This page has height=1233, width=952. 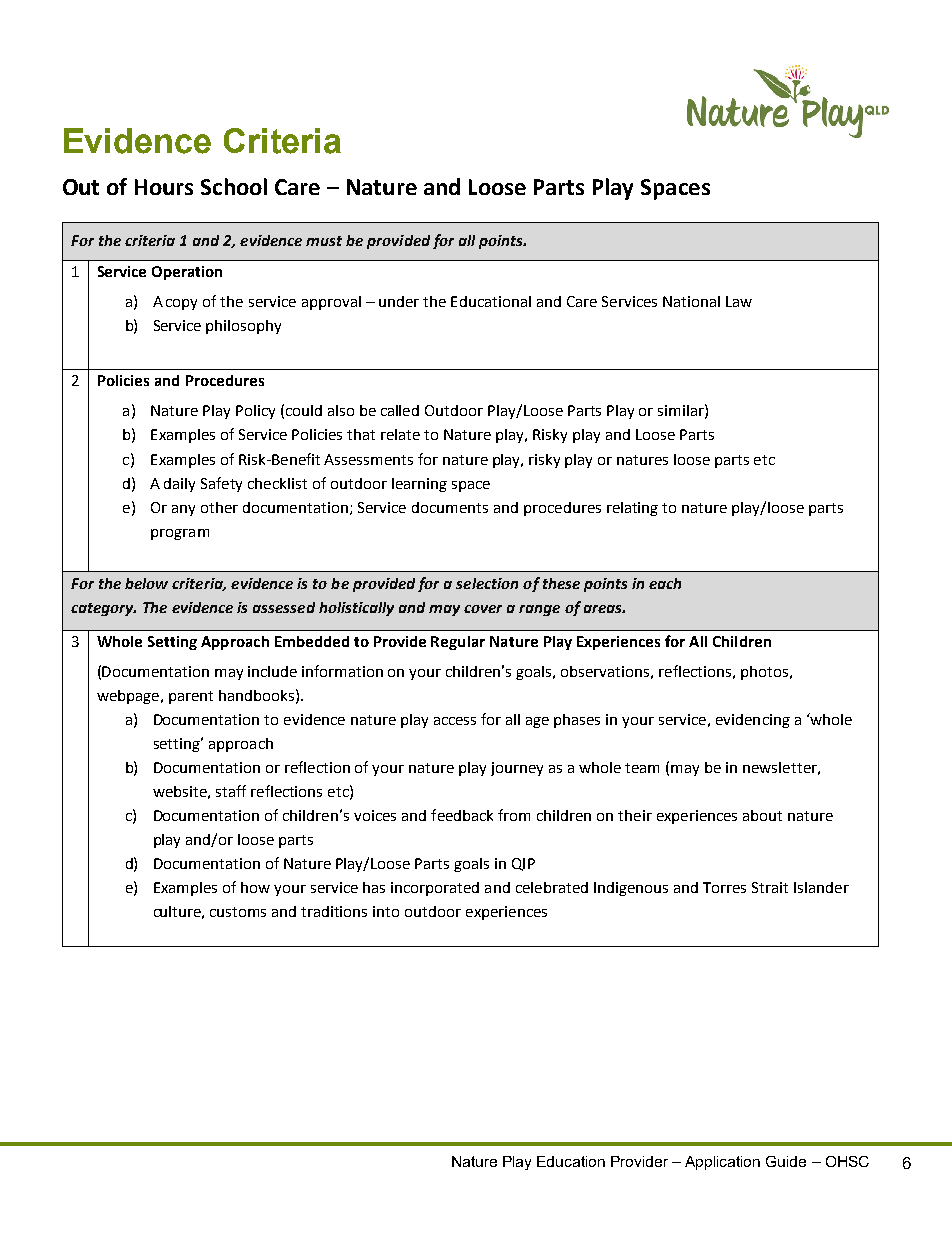 I want to click on traditions, so click(x=334, y=911).
